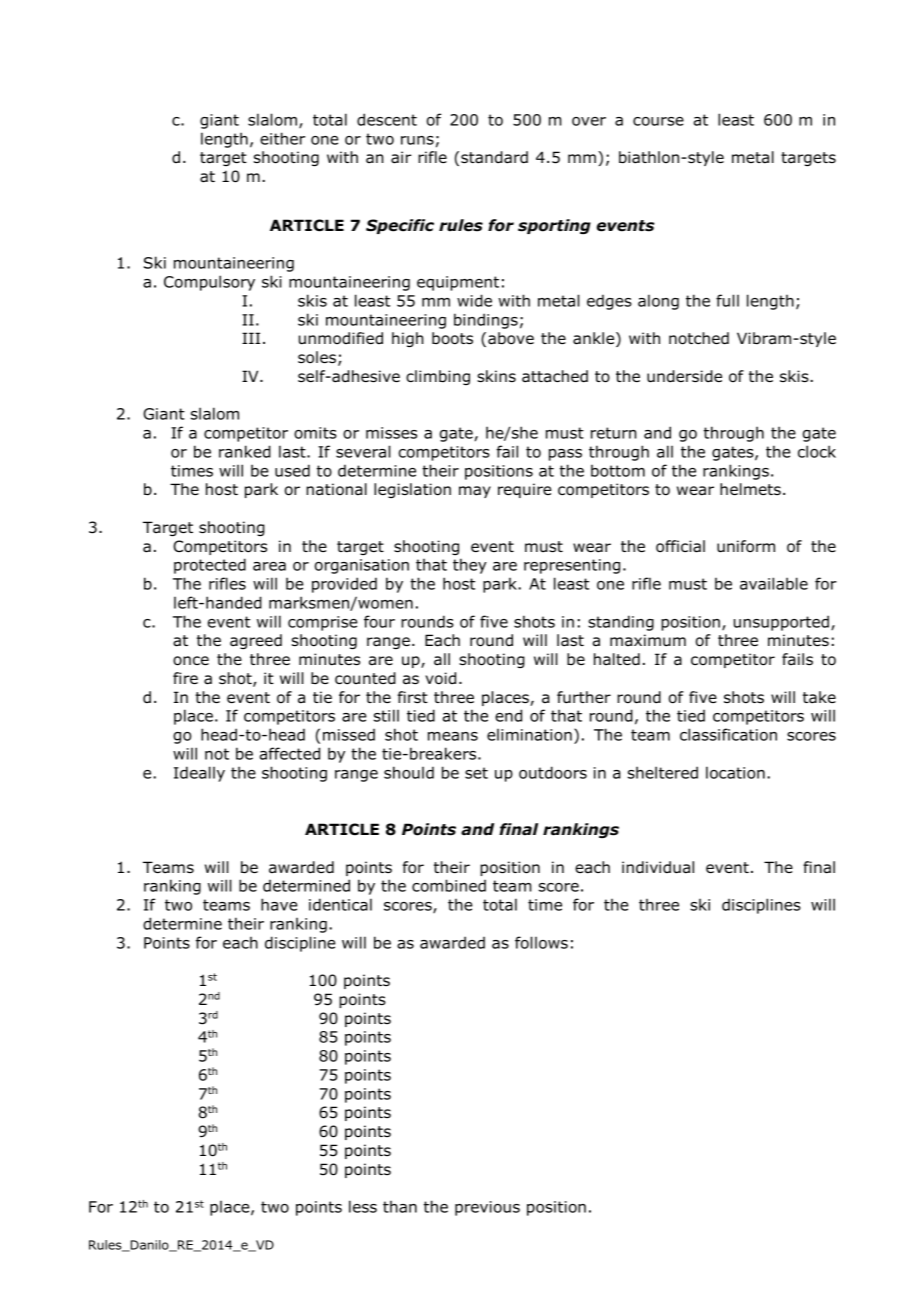  I want to click on underside, so click(684, 376).
